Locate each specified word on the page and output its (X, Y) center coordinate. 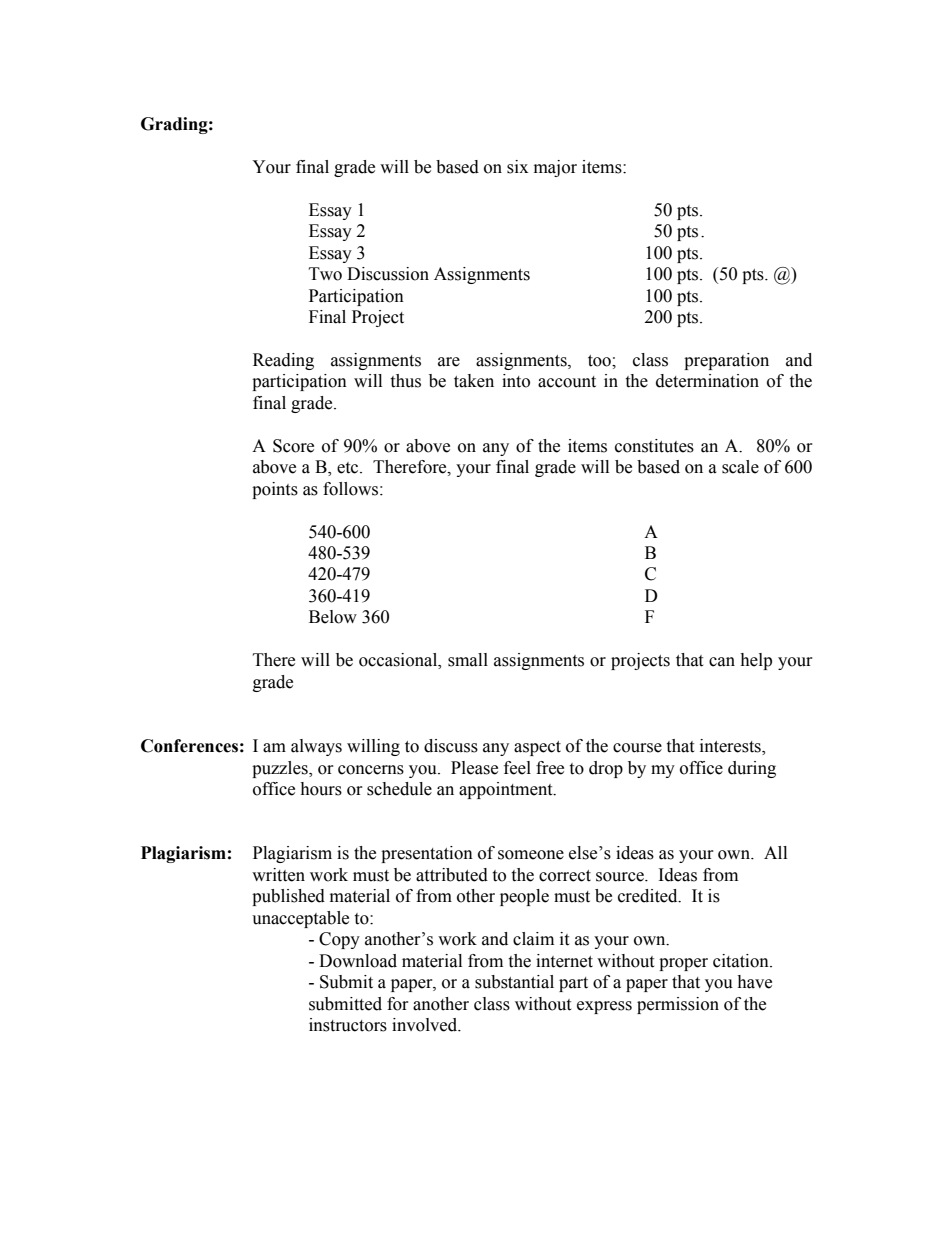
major (555, 168)
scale (740, 467)
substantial (514, 982)
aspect (537, 748)
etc (349, 468)
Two (325, 274)
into (516, 381)
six (517, 167)
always (316, 747)
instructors (348, 1025)
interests (731, 747)
